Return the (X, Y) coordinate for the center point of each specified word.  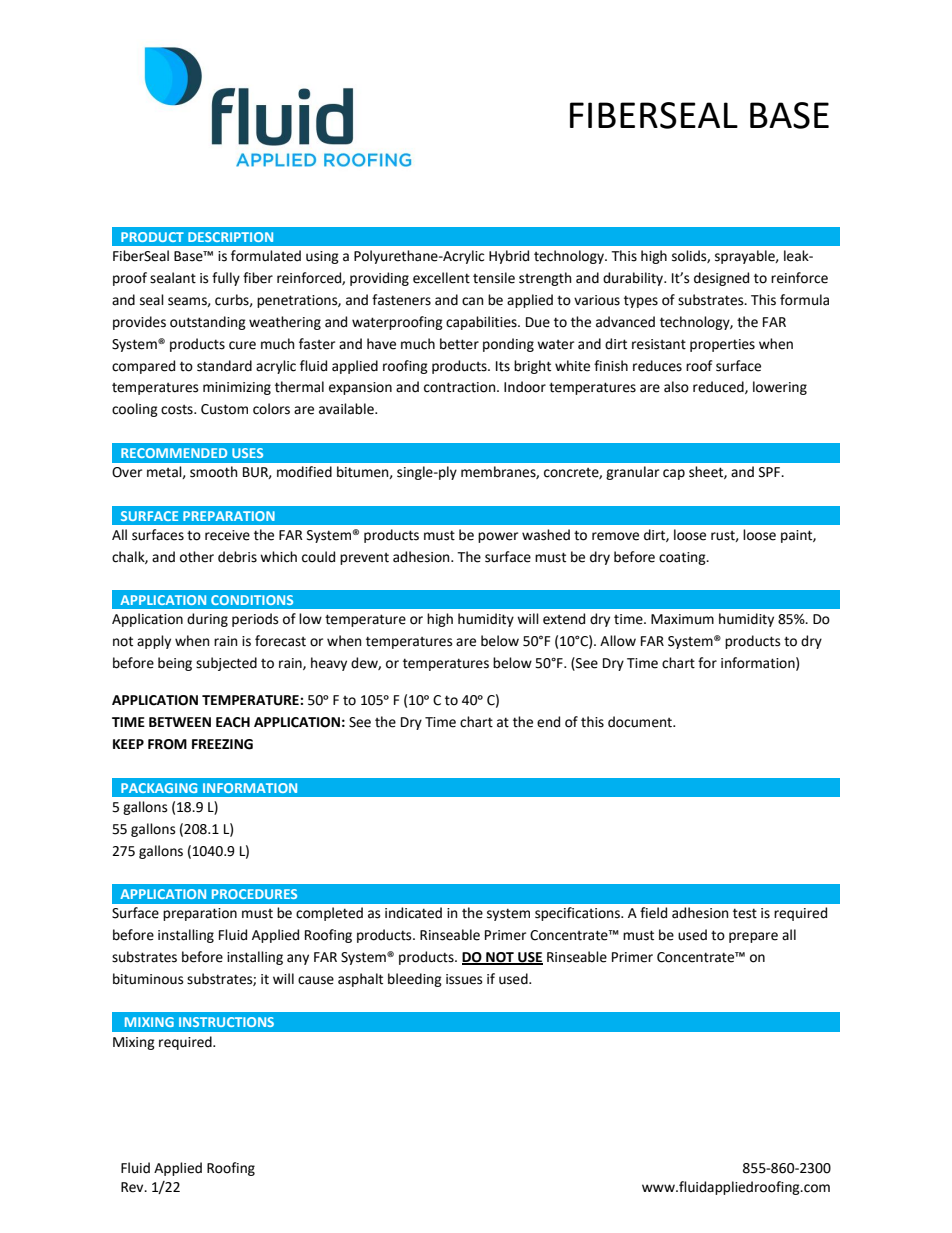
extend (564, 619)
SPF (771, 472)
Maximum (682, 619)
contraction (461, 387)
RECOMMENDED (174, 453)
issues (464, 979)
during (207, 620)
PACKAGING (159, 788)
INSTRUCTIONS (226, 1022)
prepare (753, 937)
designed (721, 279)
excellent (441, 278)
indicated (413, 913)
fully (226, 279)
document (641, 722)
